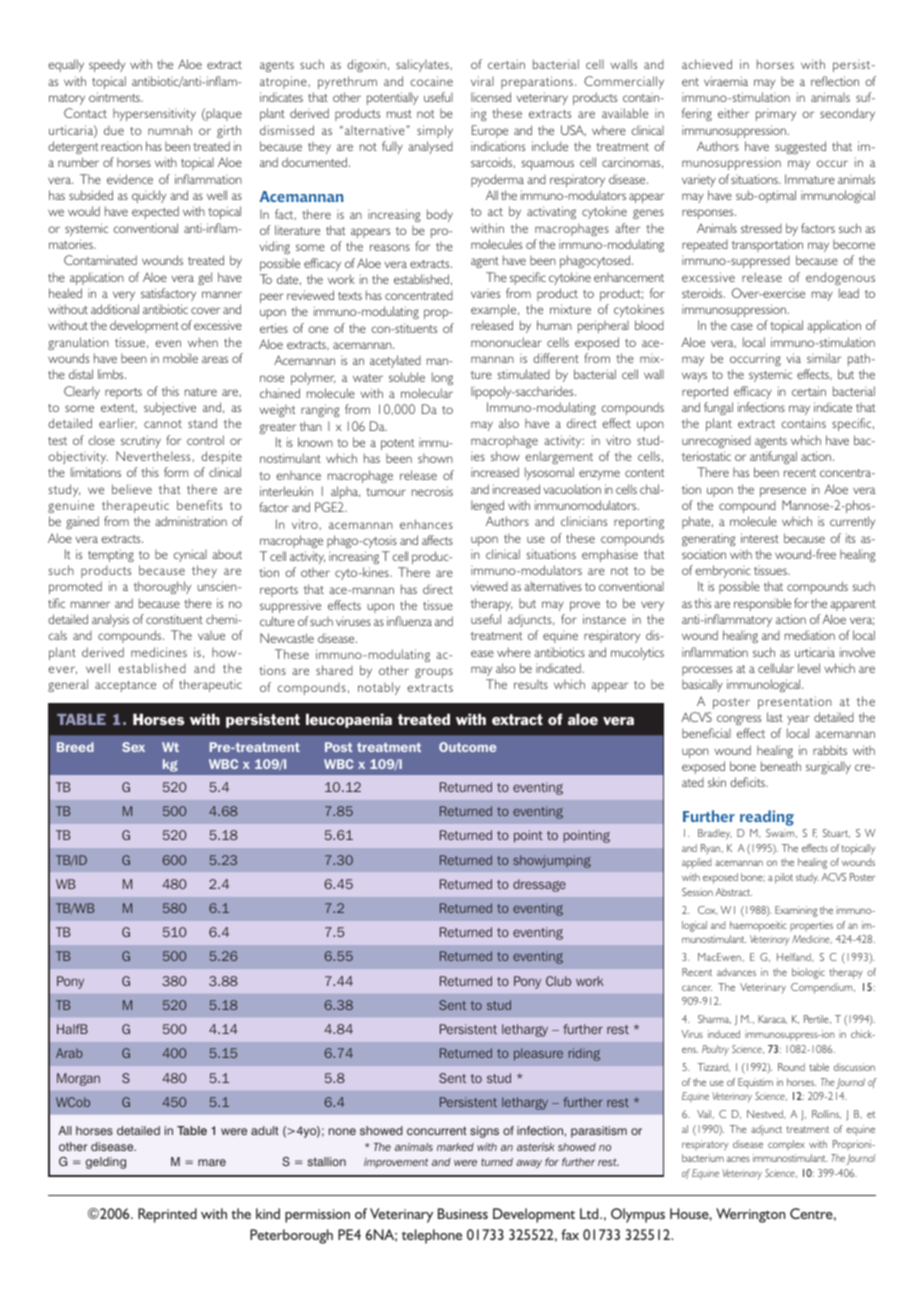 This screenshot has width=924, height=1308. What do you see at coordinates (786, 1145) in the screenshot?
I see `complex` at bounding box center [786, 1145].
